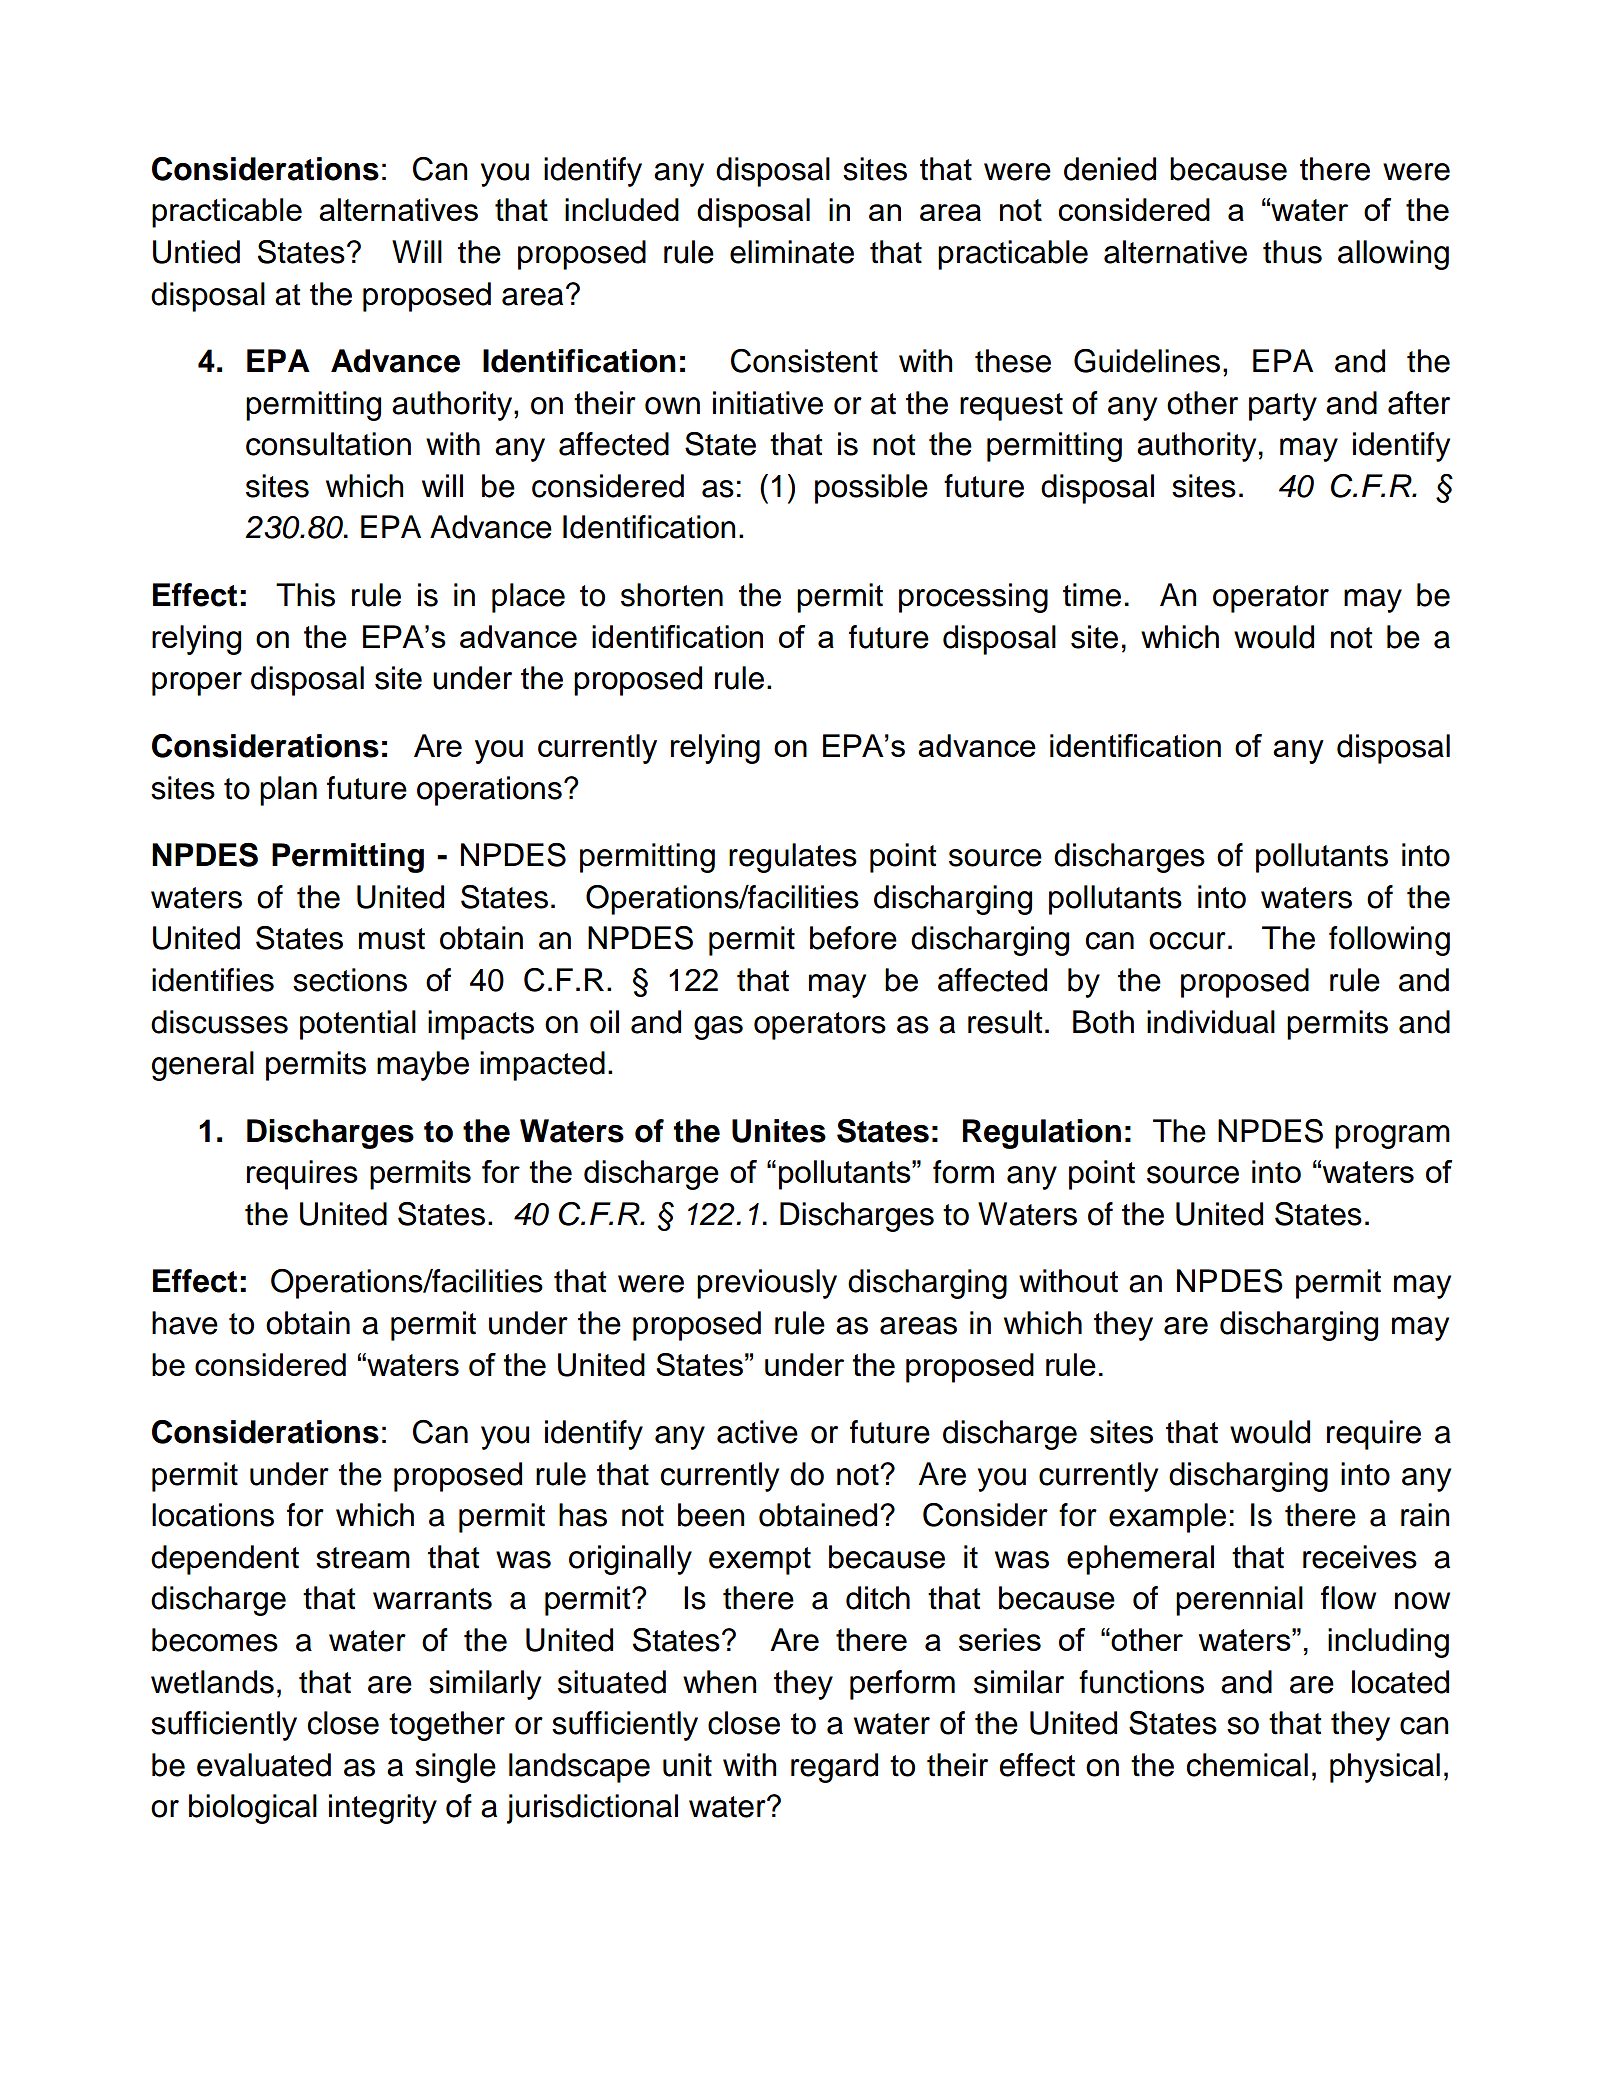  What do you see at coordinates (853, 938) in the page?
I see `before` at bounding box center [853, 938].
